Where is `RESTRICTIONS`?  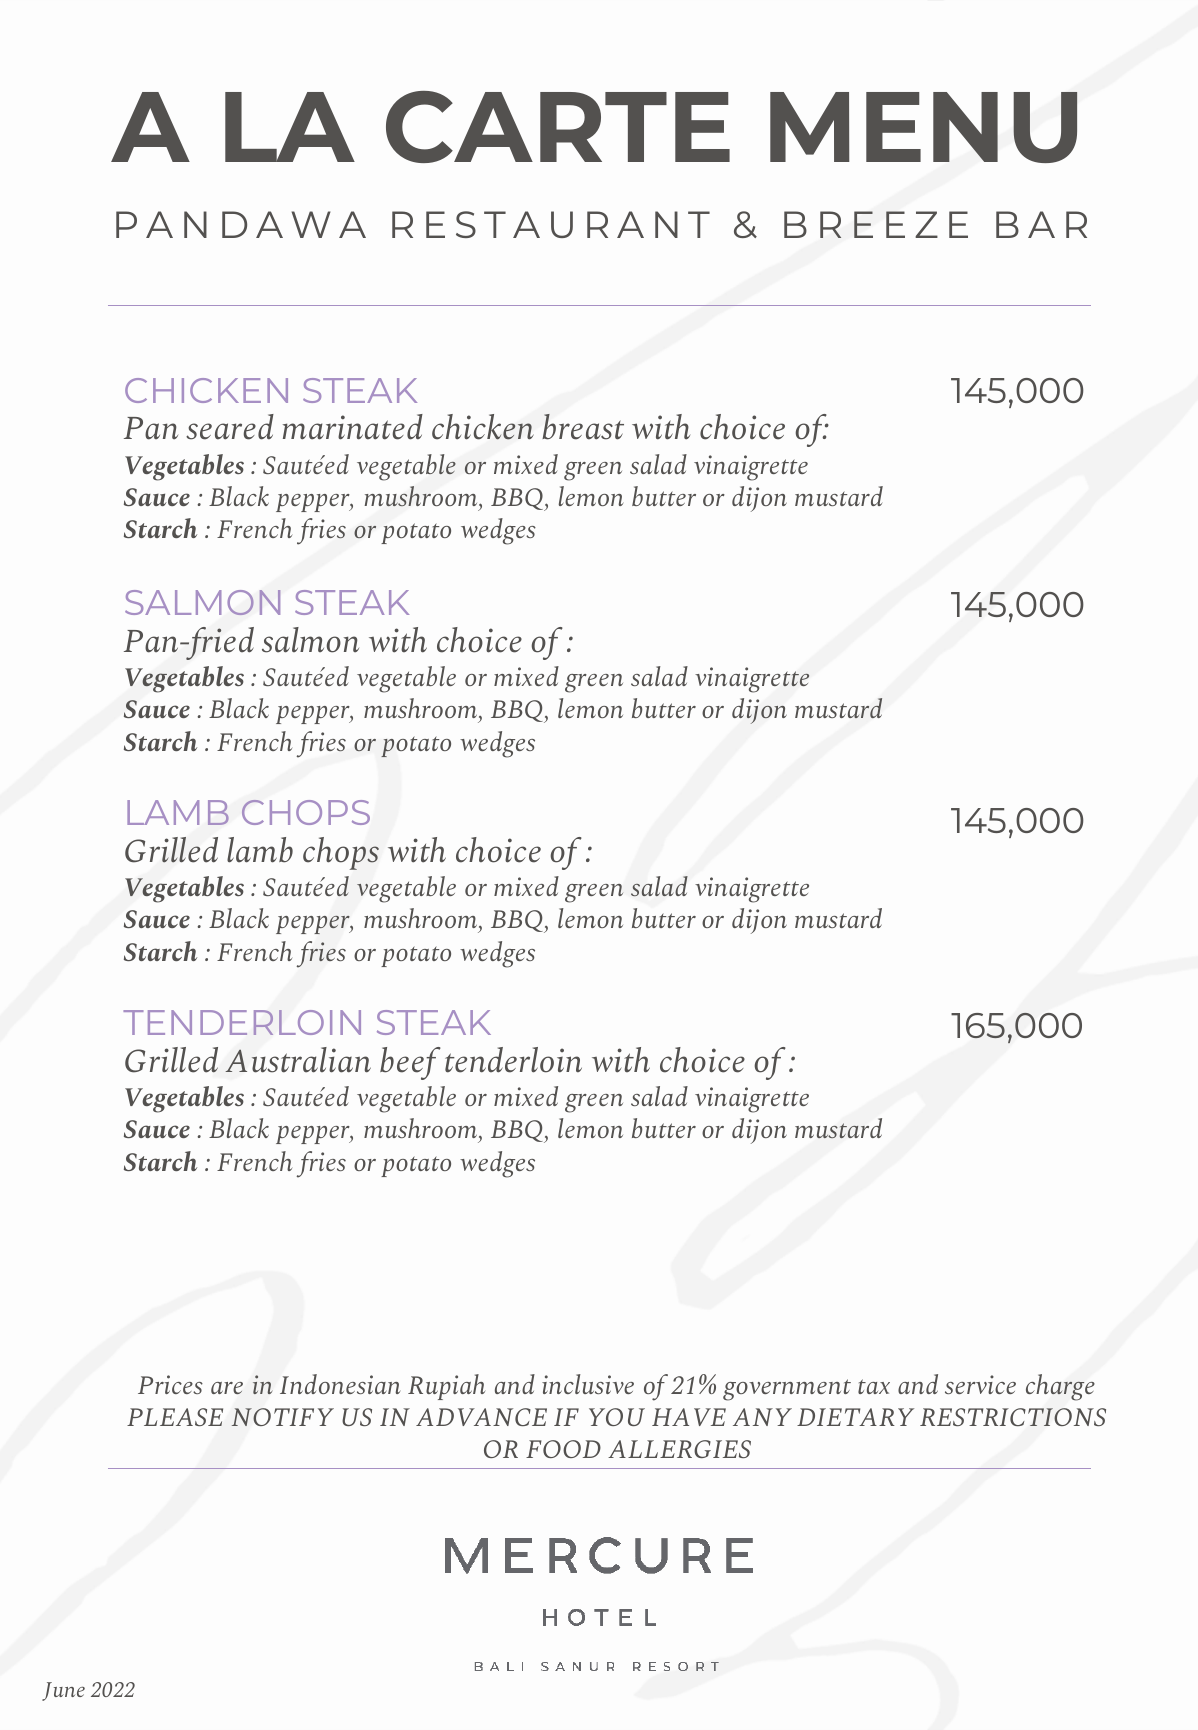 RESTRICTIONS is located at coordinates (1013, 1417).
